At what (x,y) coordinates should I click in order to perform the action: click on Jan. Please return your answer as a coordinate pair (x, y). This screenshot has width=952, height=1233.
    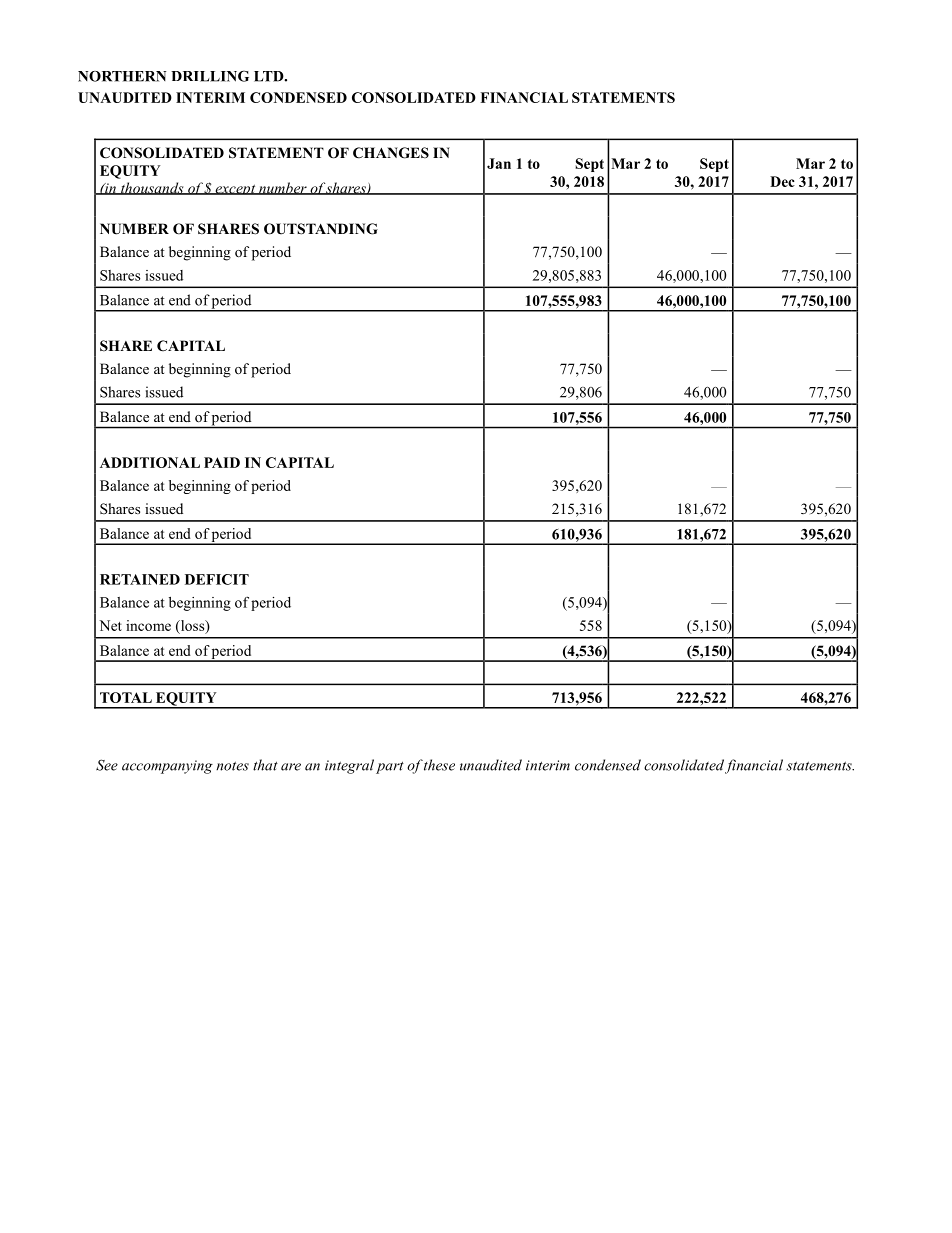
    Looking at the image, I should click on (499, 163).
